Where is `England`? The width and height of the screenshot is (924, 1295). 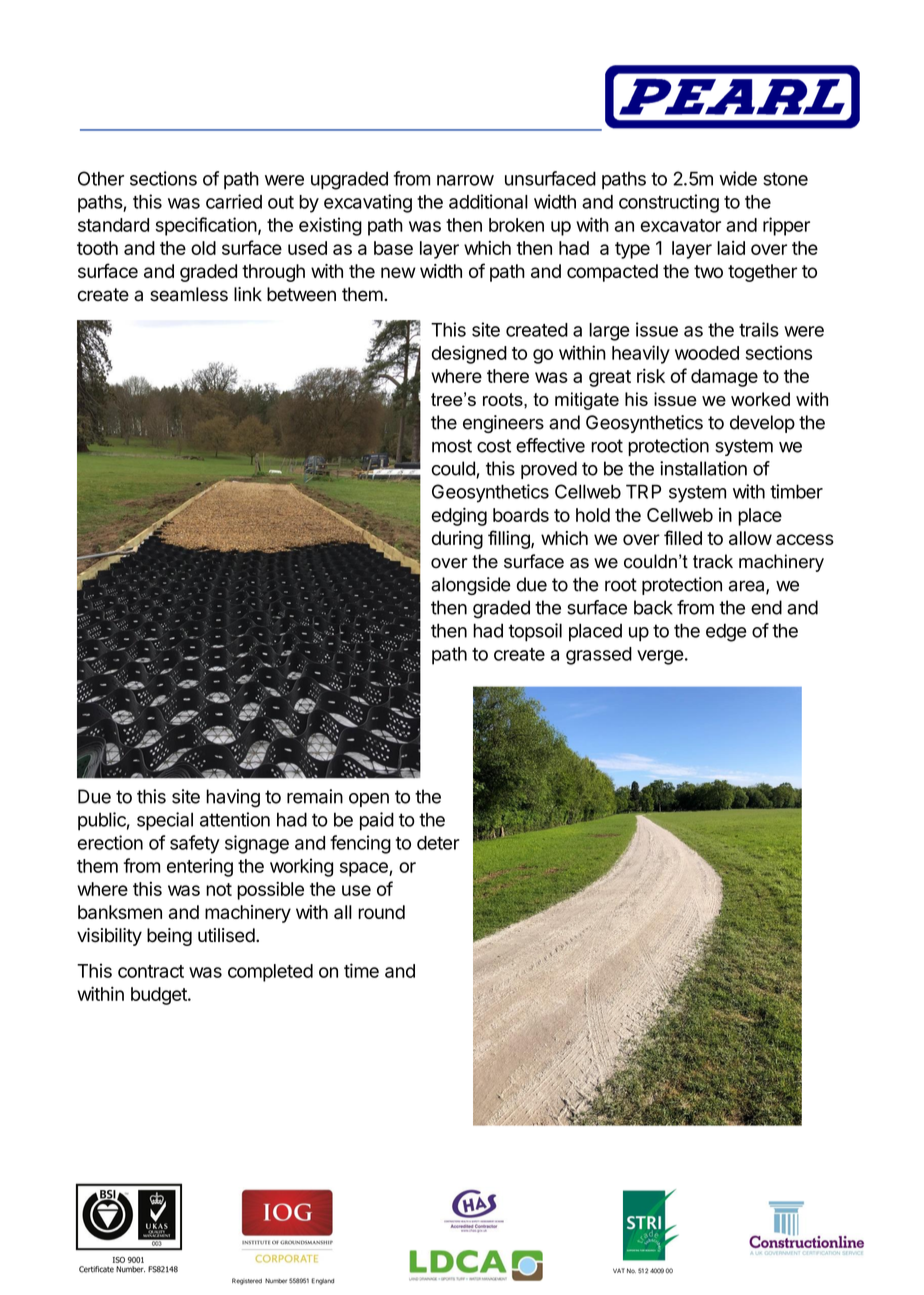
England is located at coordinates (322, 1281).
